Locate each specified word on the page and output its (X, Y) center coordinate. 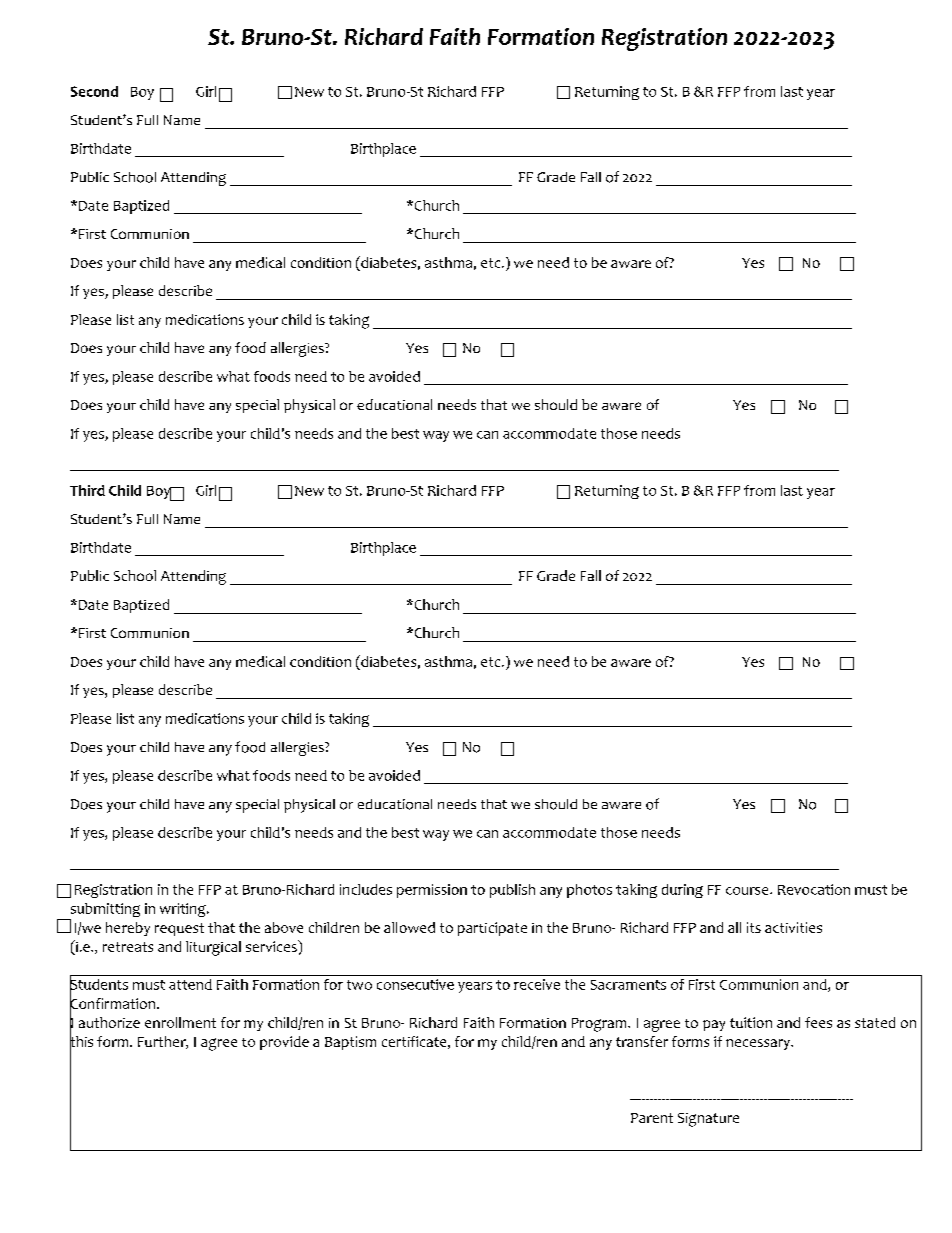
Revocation (814, 889)
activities (793, 927)
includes (366, 889)
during (682, 891)
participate (492, 929)
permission (432, 891)
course (748, 891)
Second (94, 91)
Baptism (350, 1043)
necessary (759, 1044)
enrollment (180, 1022)
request (179, 929)
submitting (104, 911)
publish (512, 891)
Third (87, 490)
